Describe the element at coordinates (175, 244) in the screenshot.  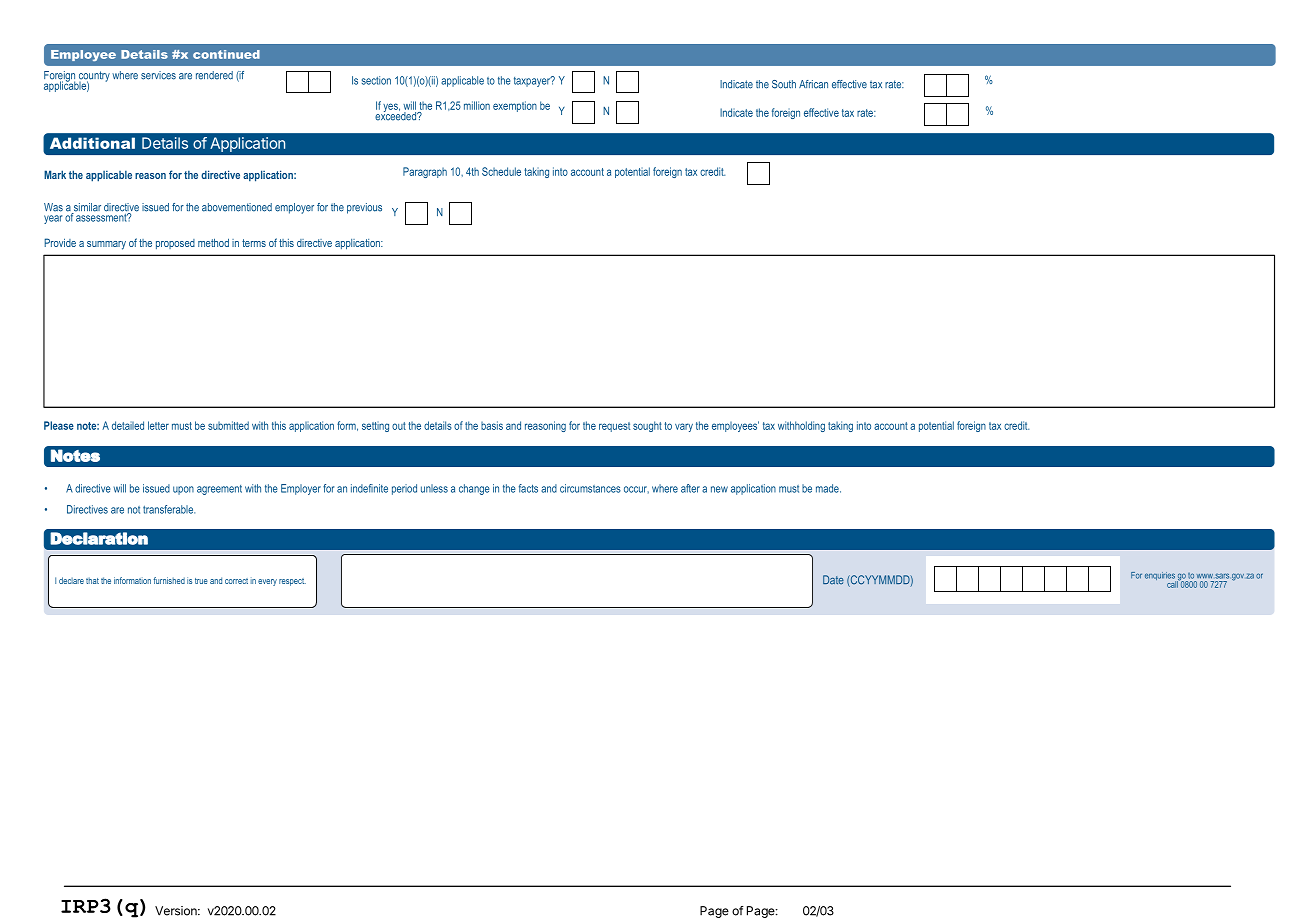
I see `proposed` at that location.
